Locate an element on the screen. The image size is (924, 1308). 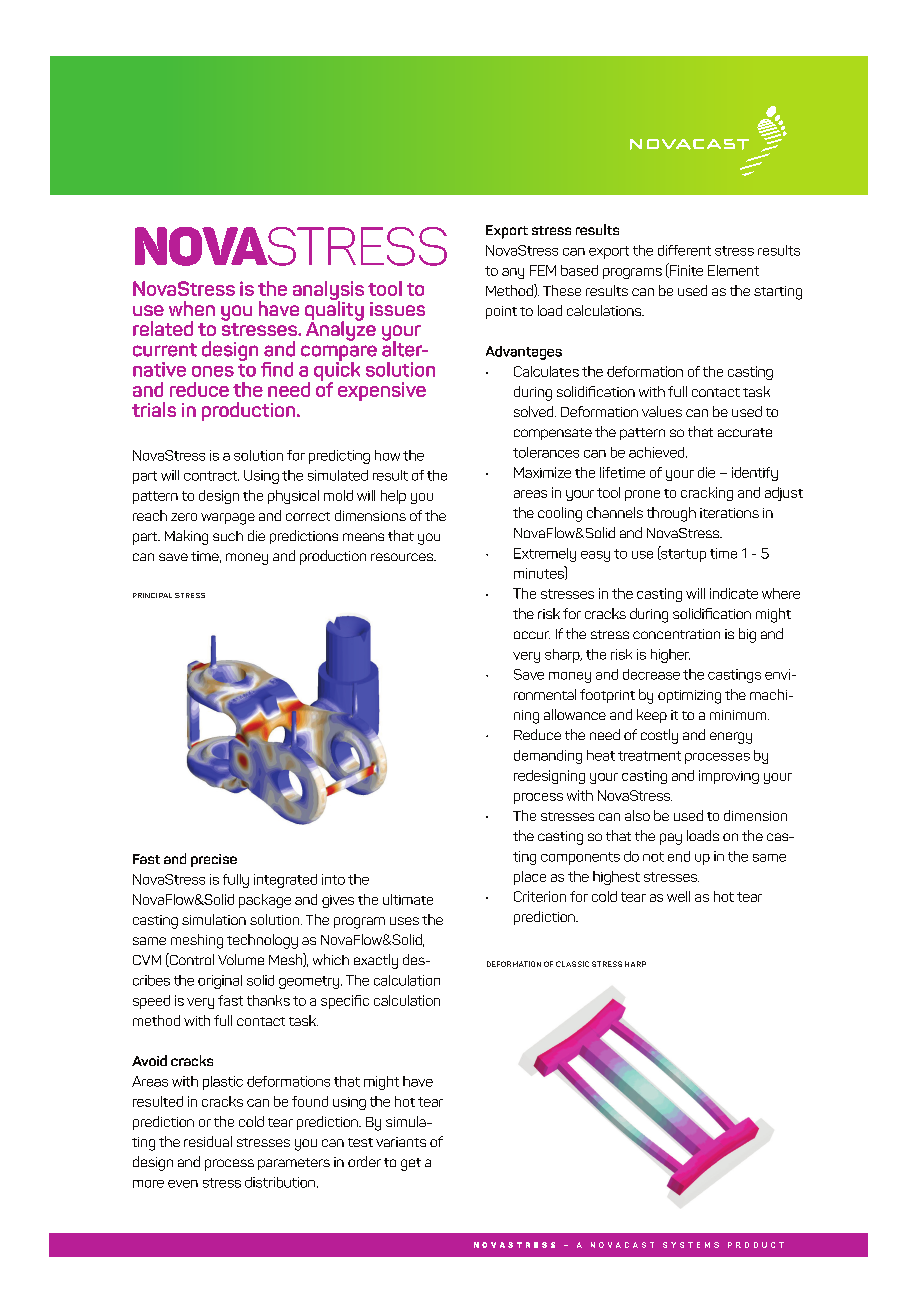
any is located at coordinates (513, 273).
